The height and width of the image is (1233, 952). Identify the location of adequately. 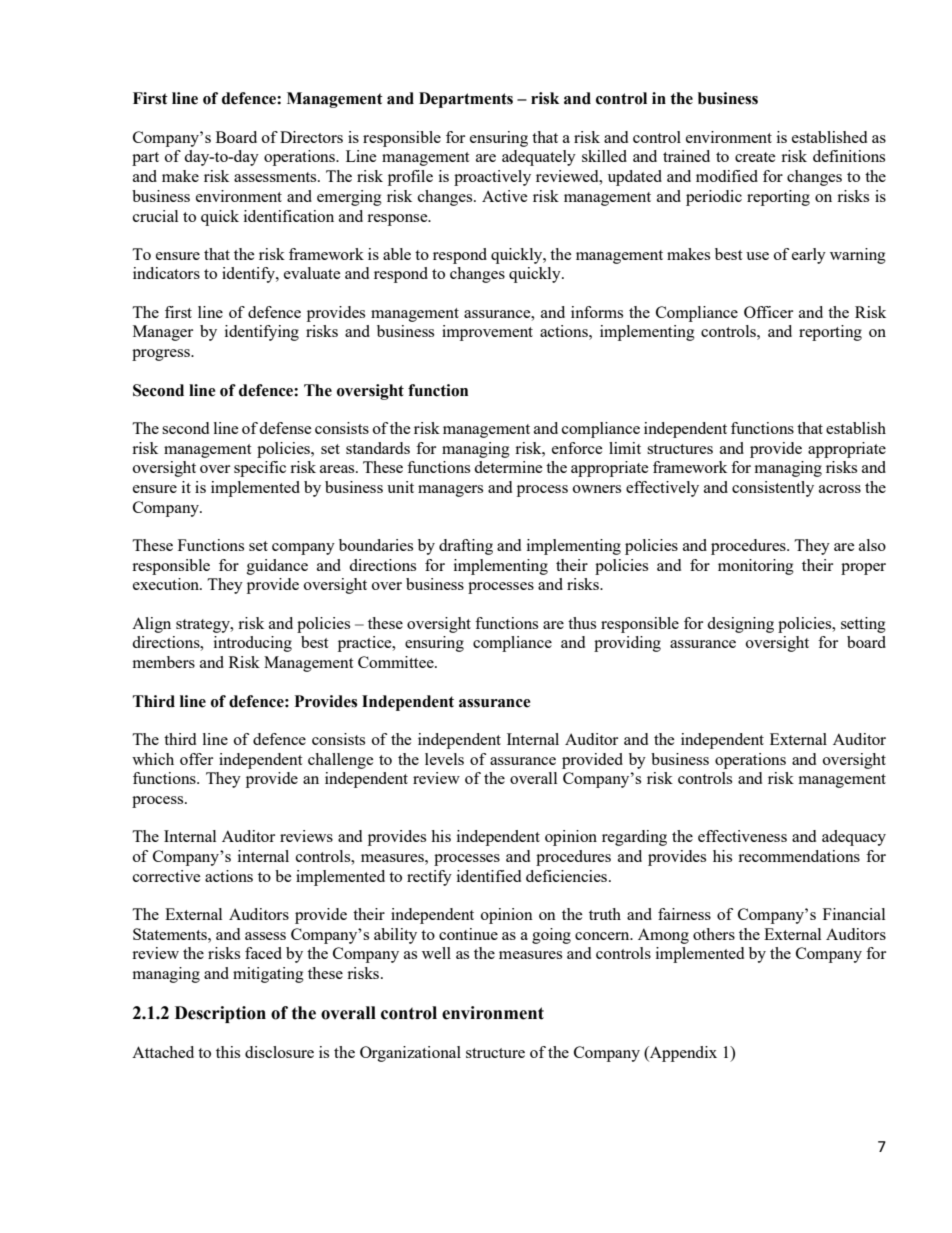
(539, 158).
